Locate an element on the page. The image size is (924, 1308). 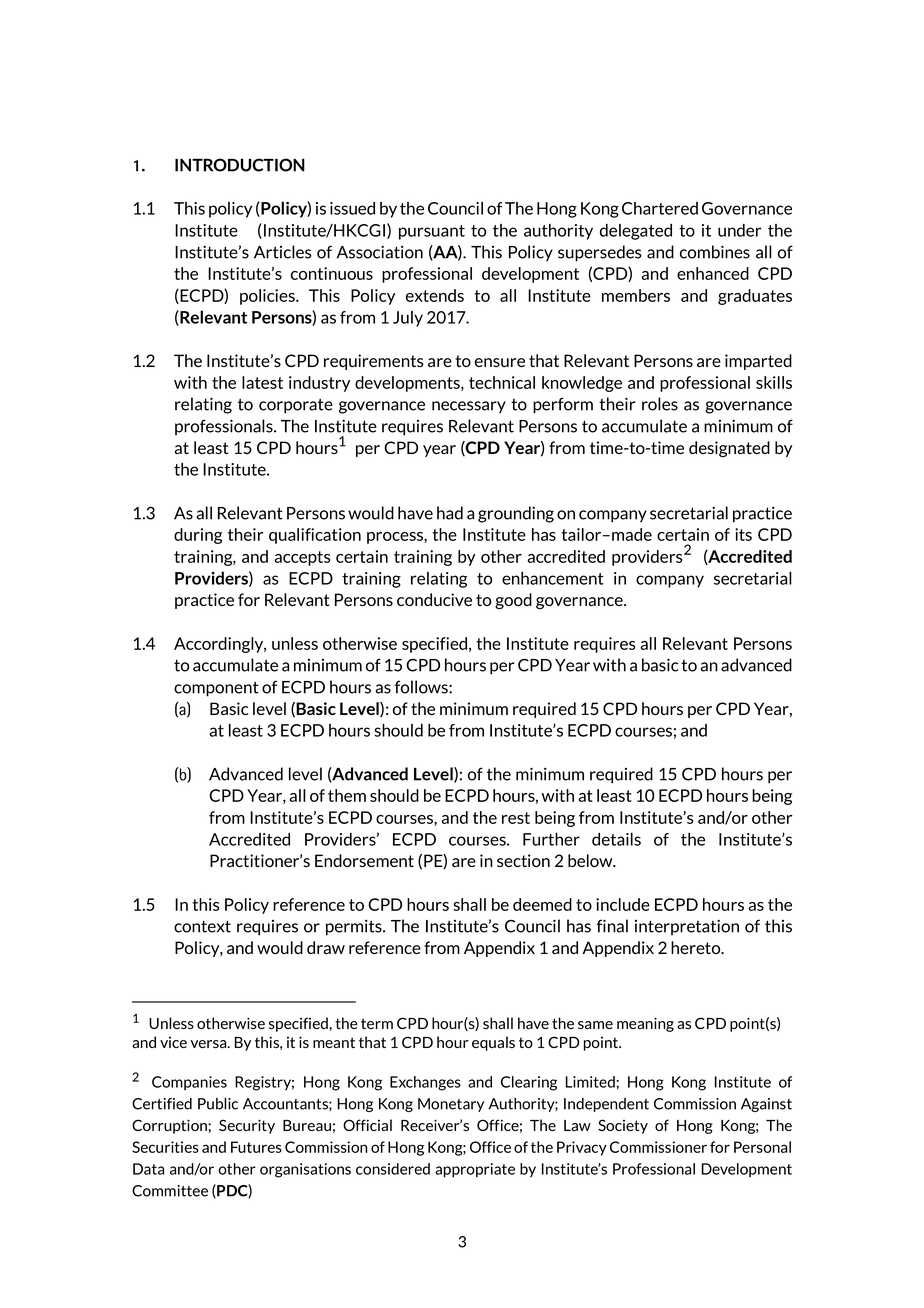
designated is located at coordinates (729, 449).
